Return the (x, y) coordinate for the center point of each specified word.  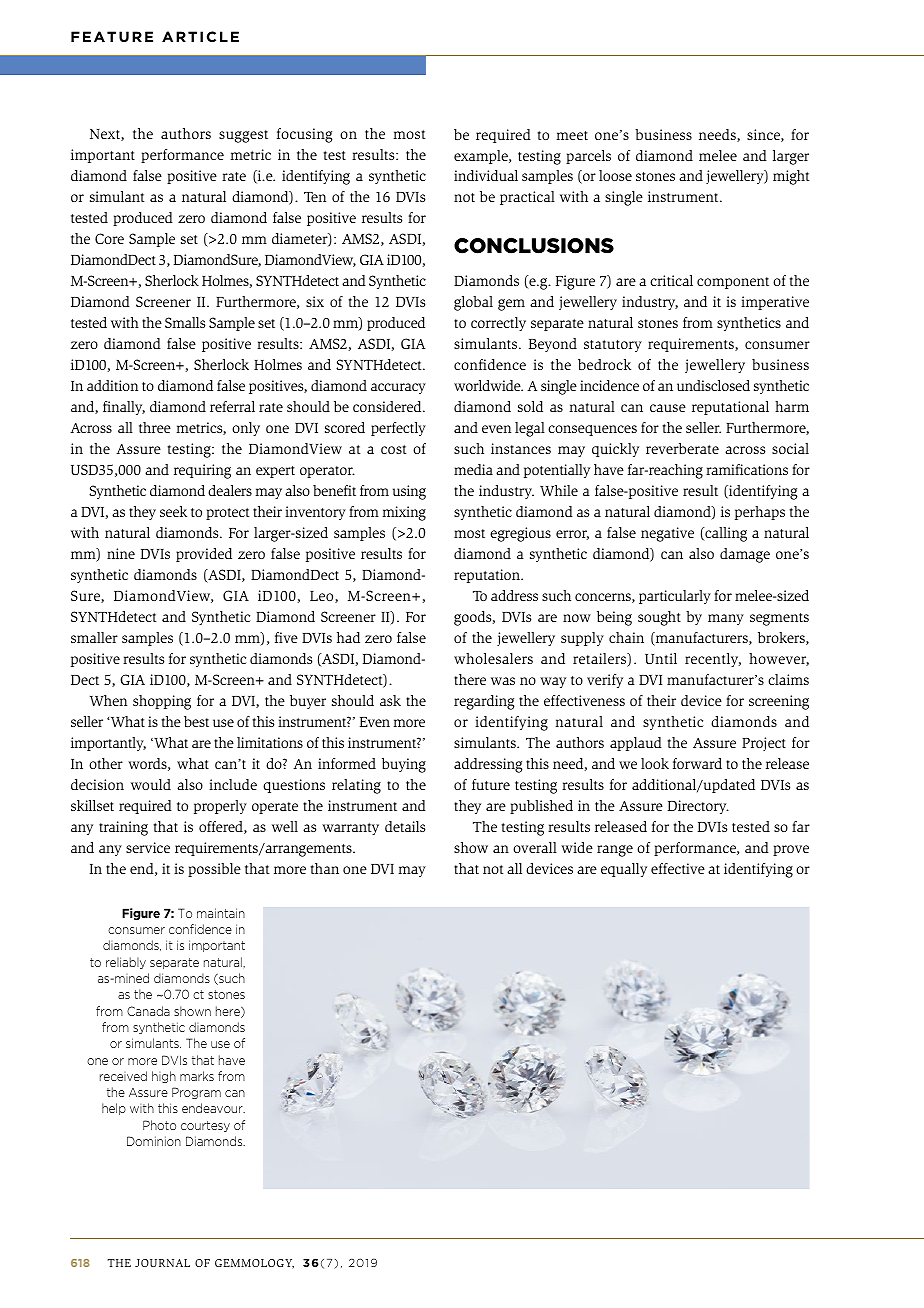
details (405, 826)
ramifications (747, 469)
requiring (202, 471)
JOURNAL (162, 1263)
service (148, 847)
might (791, 177)
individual (486, 175)
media (473, 469)
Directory (698, 807)
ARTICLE (200, 36)
